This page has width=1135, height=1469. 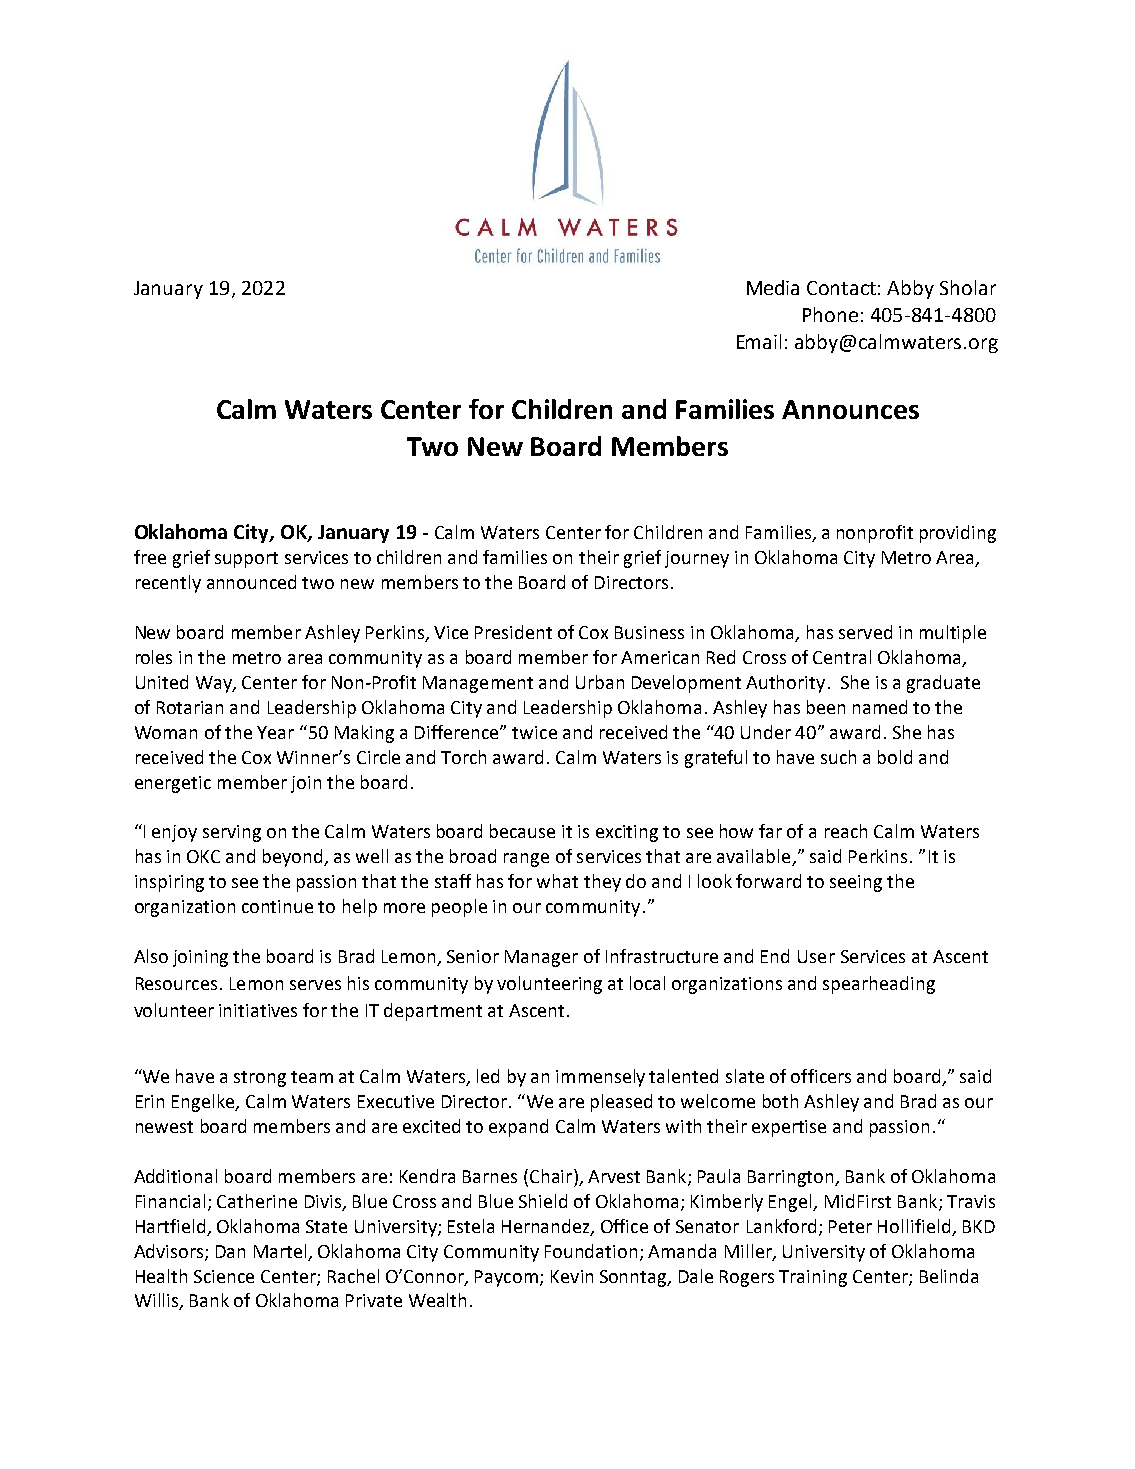 What do you see at coordinates (830, 314) in the page?
I see `Phone` at bounding box center [830, 314].
